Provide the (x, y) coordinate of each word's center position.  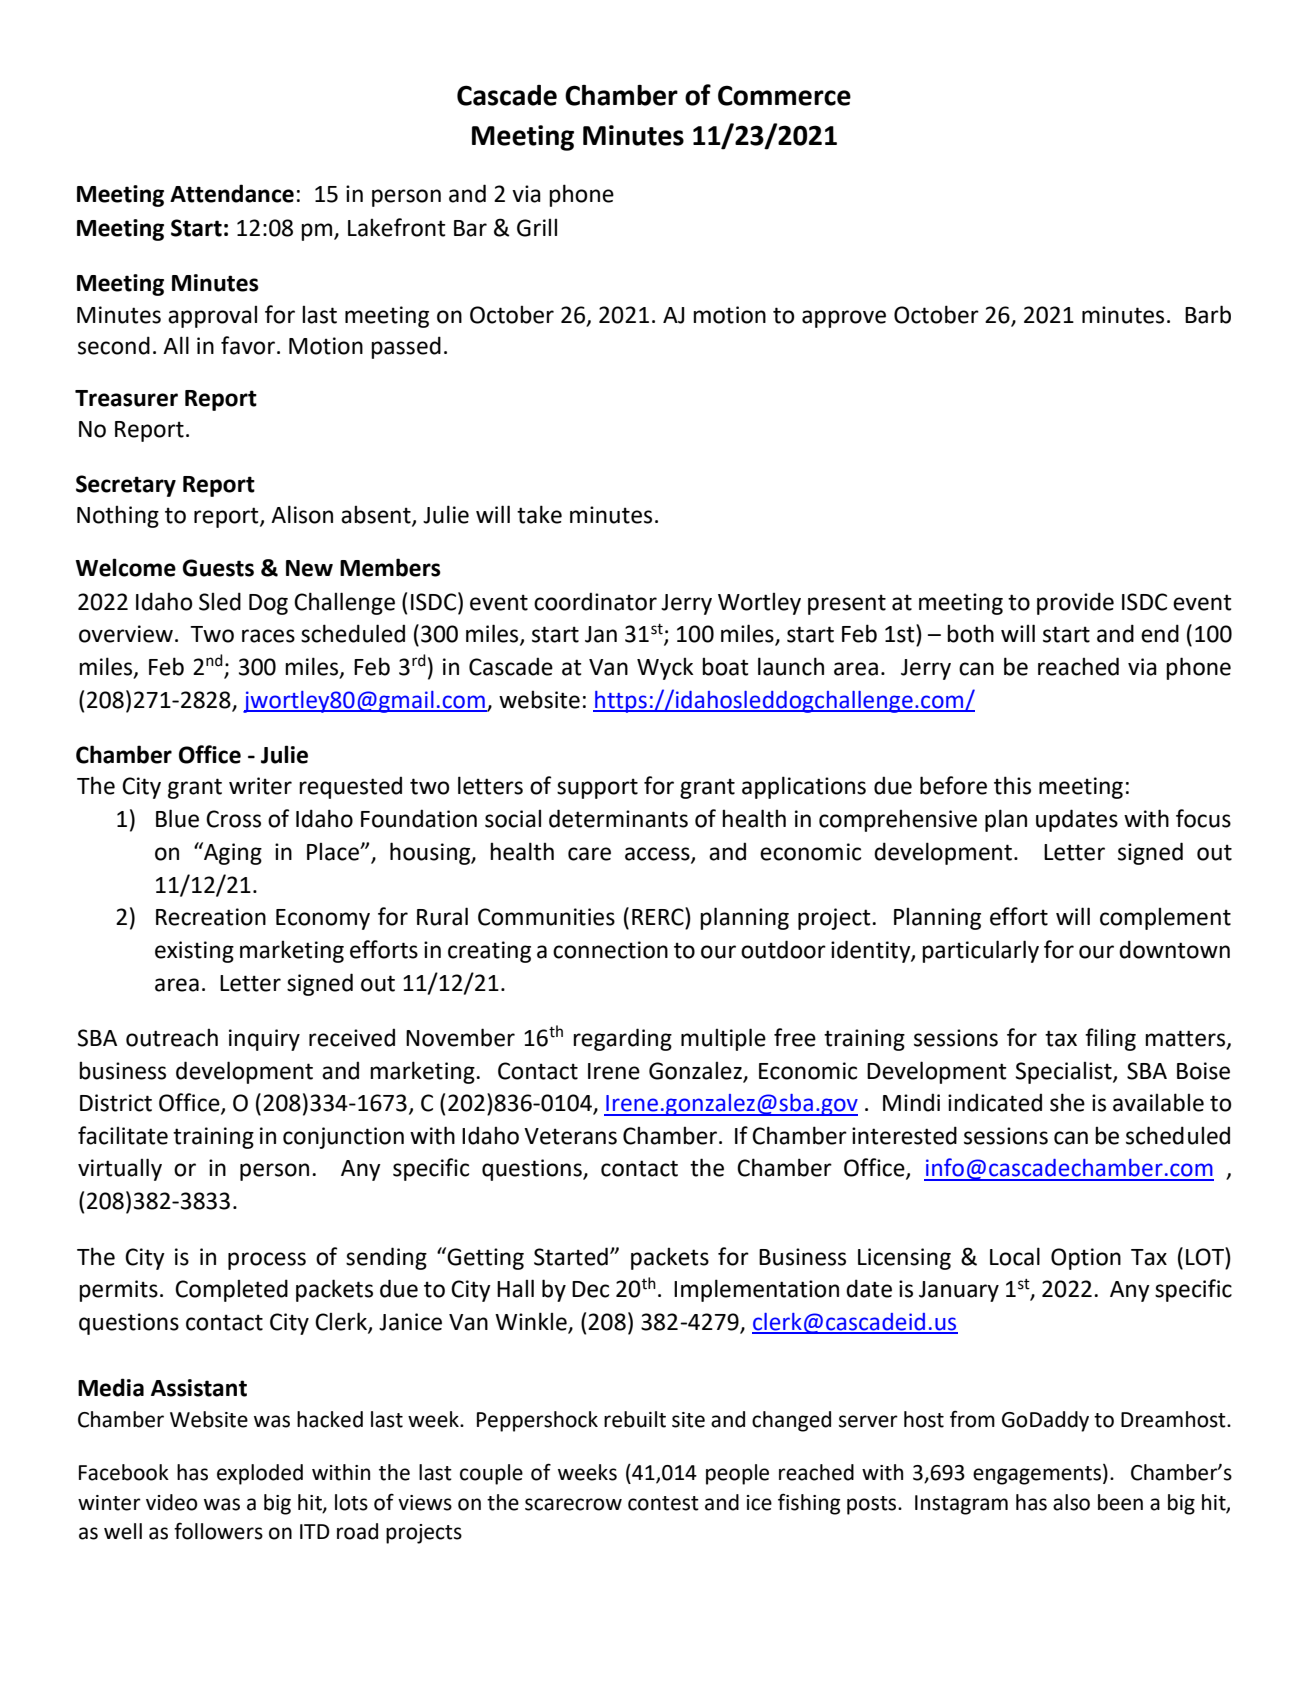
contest (663, 1503)
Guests (218, 568)
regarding (622, 1039)
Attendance (232, 193)
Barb (1208, 314)
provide (1075, 603)
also (1071, 1502)
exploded (260, 1474)
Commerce (784, 95)
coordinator (595, 601)
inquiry (264, 1040)
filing (1110, 1039)
